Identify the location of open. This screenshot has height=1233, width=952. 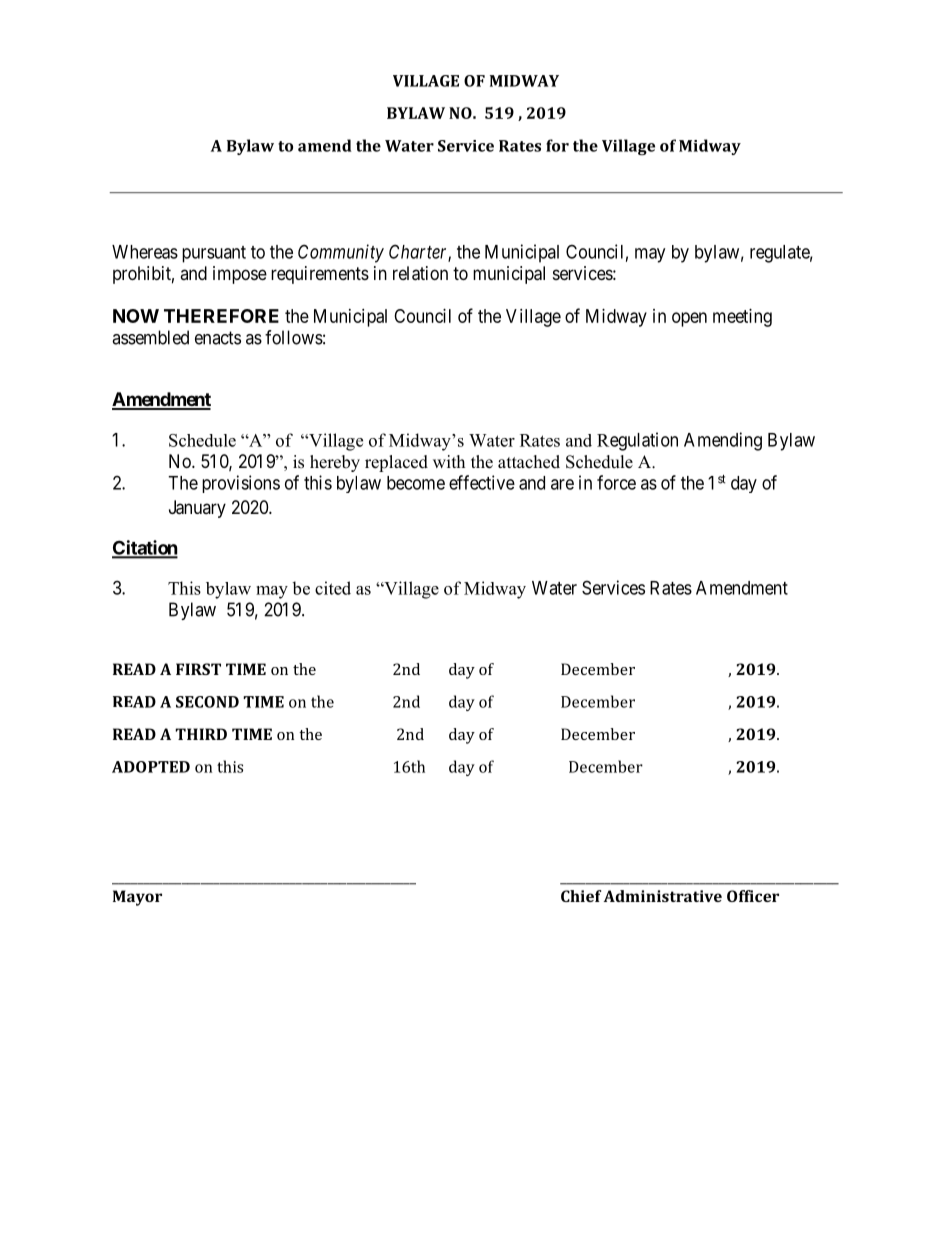
(689, 319).
